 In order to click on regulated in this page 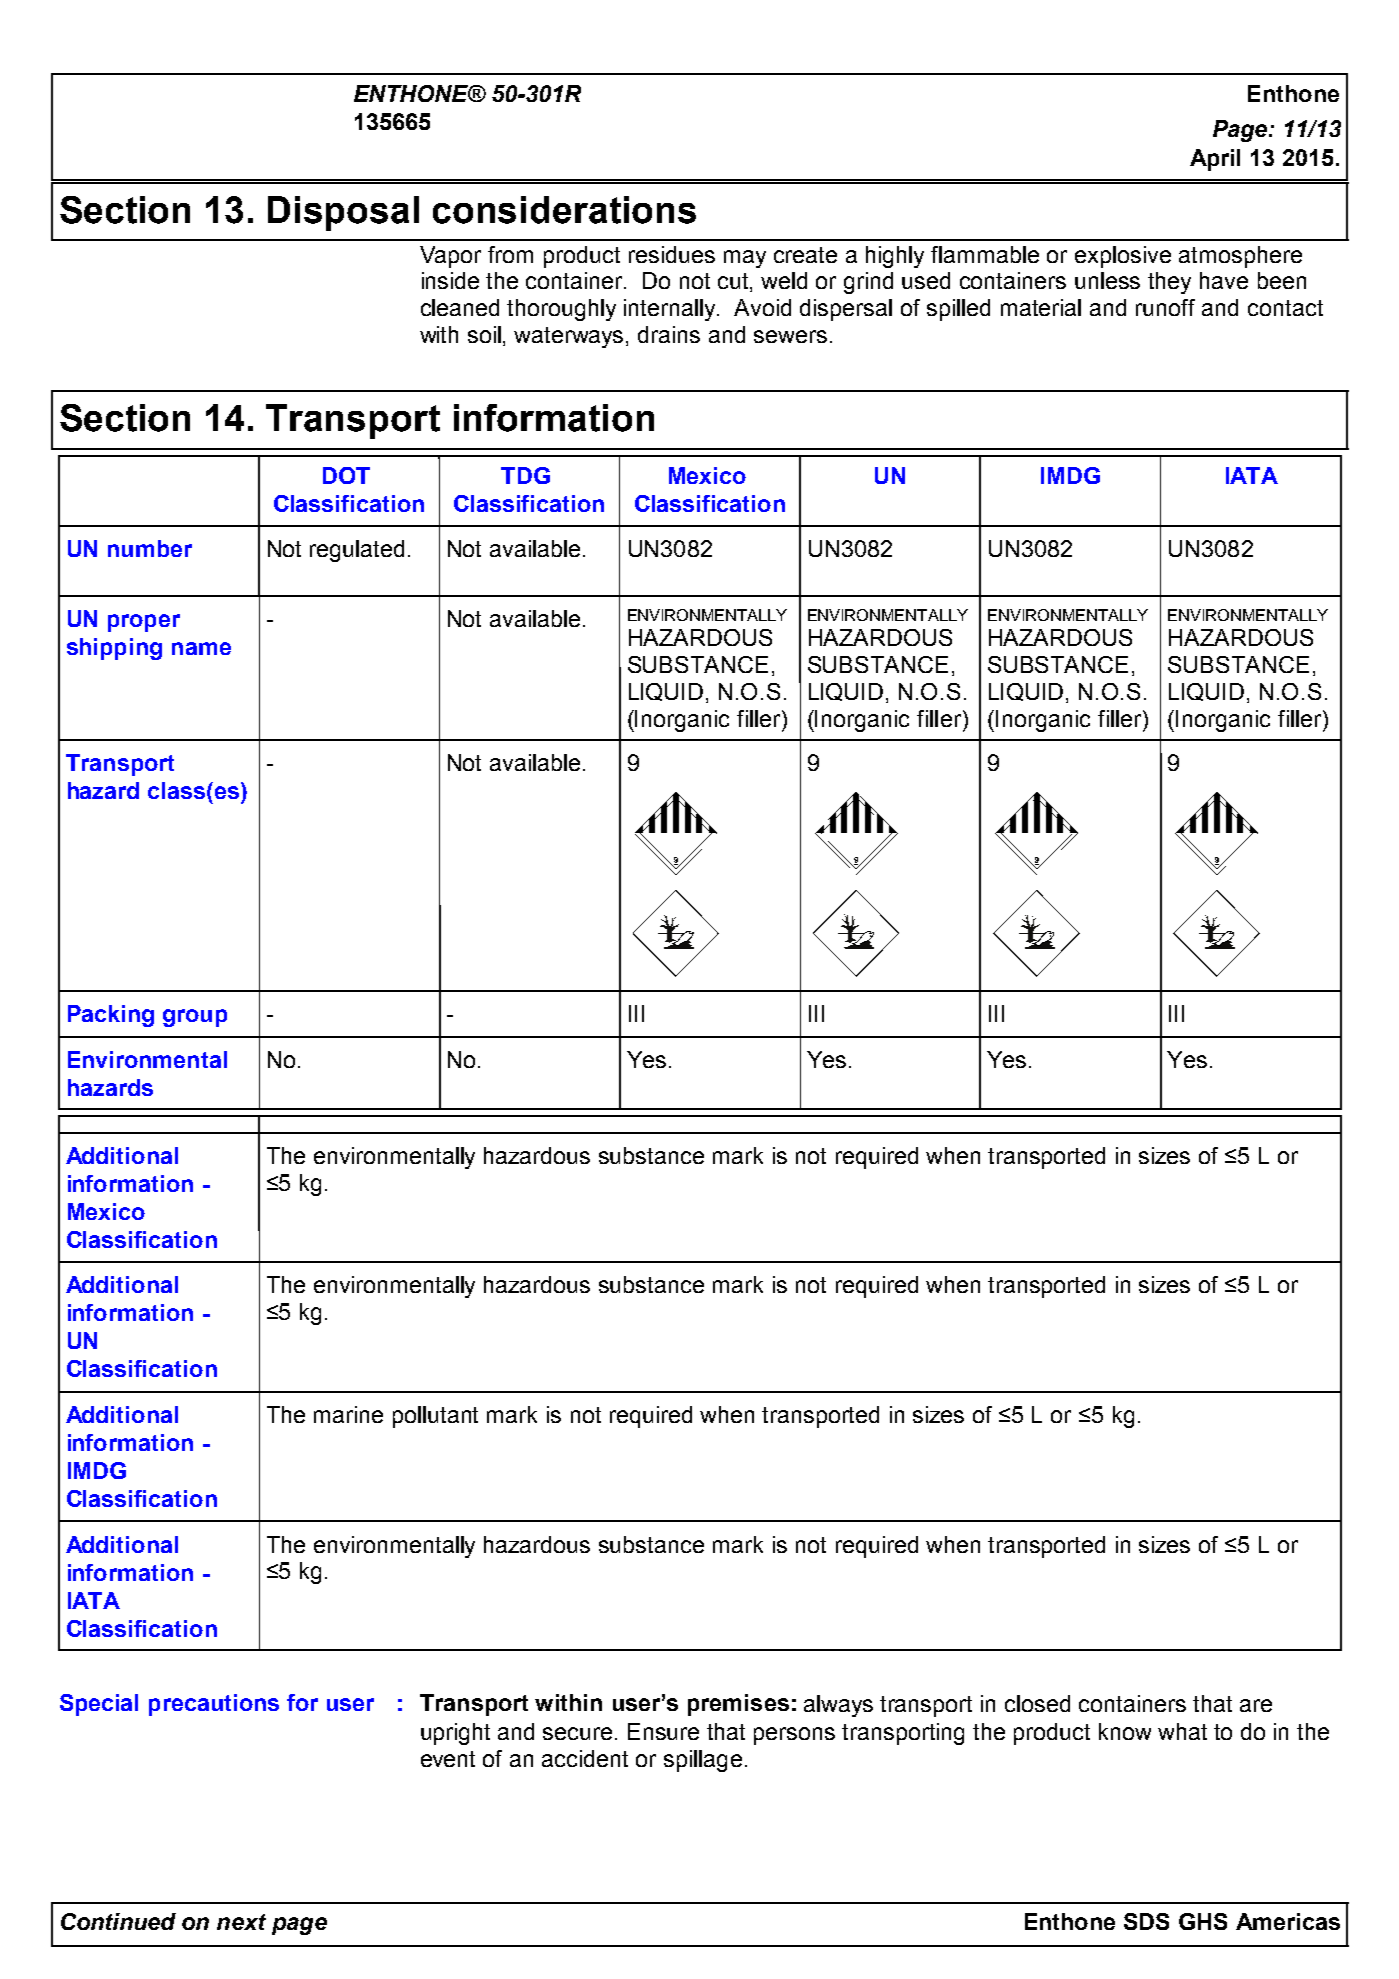, I will do `click(357, 551)`.
